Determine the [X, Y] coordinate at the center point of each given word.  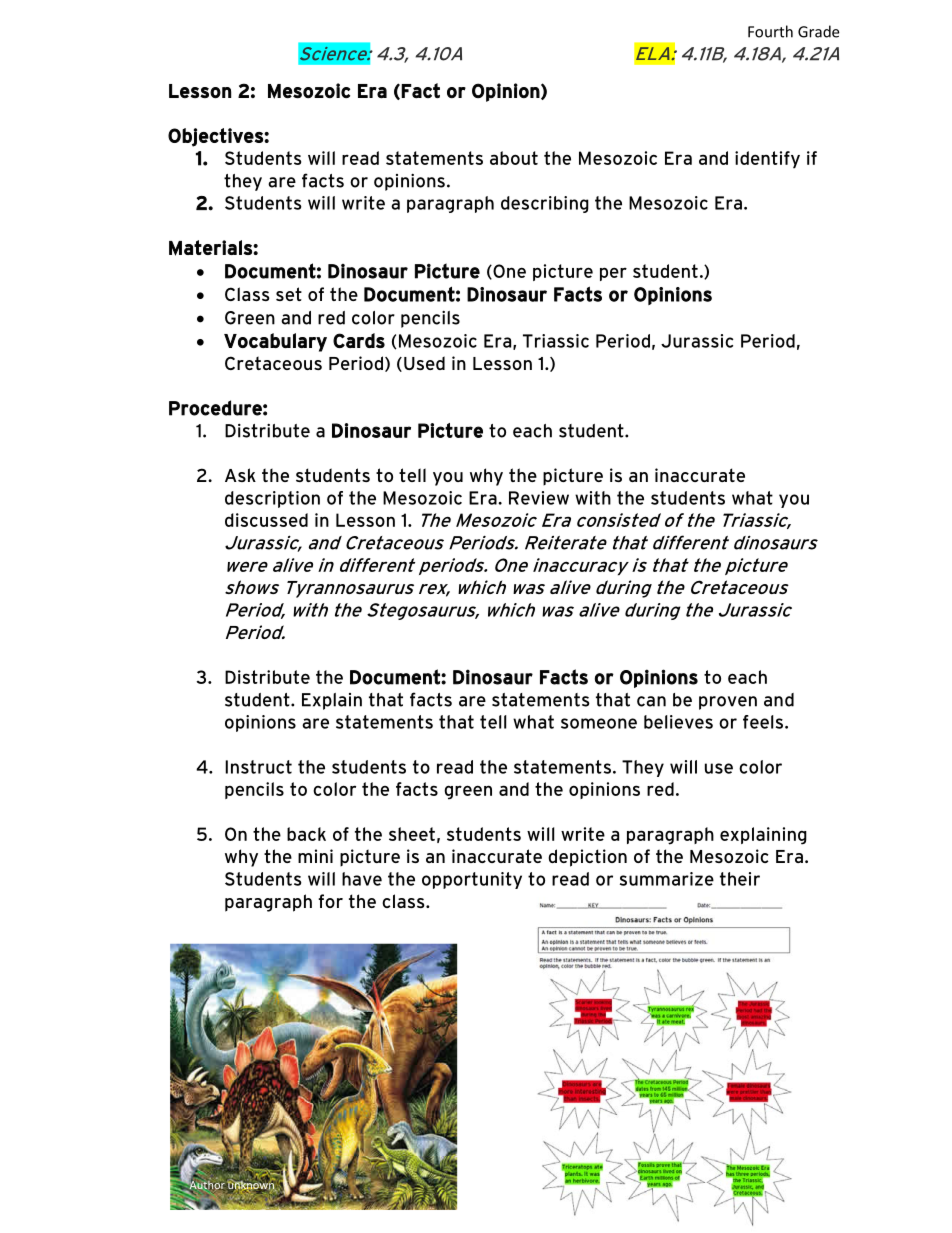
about [514, 158]
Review [539, 498]
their [740, 879]
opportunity [472, 880]
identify [767, 160]
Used [424, 363]
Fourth [770, 31]
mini [315, 856]
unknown [252, 1185]
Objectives [216, 137]
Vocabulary [275, 342]
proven [728, 703]
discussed [266, 520]
